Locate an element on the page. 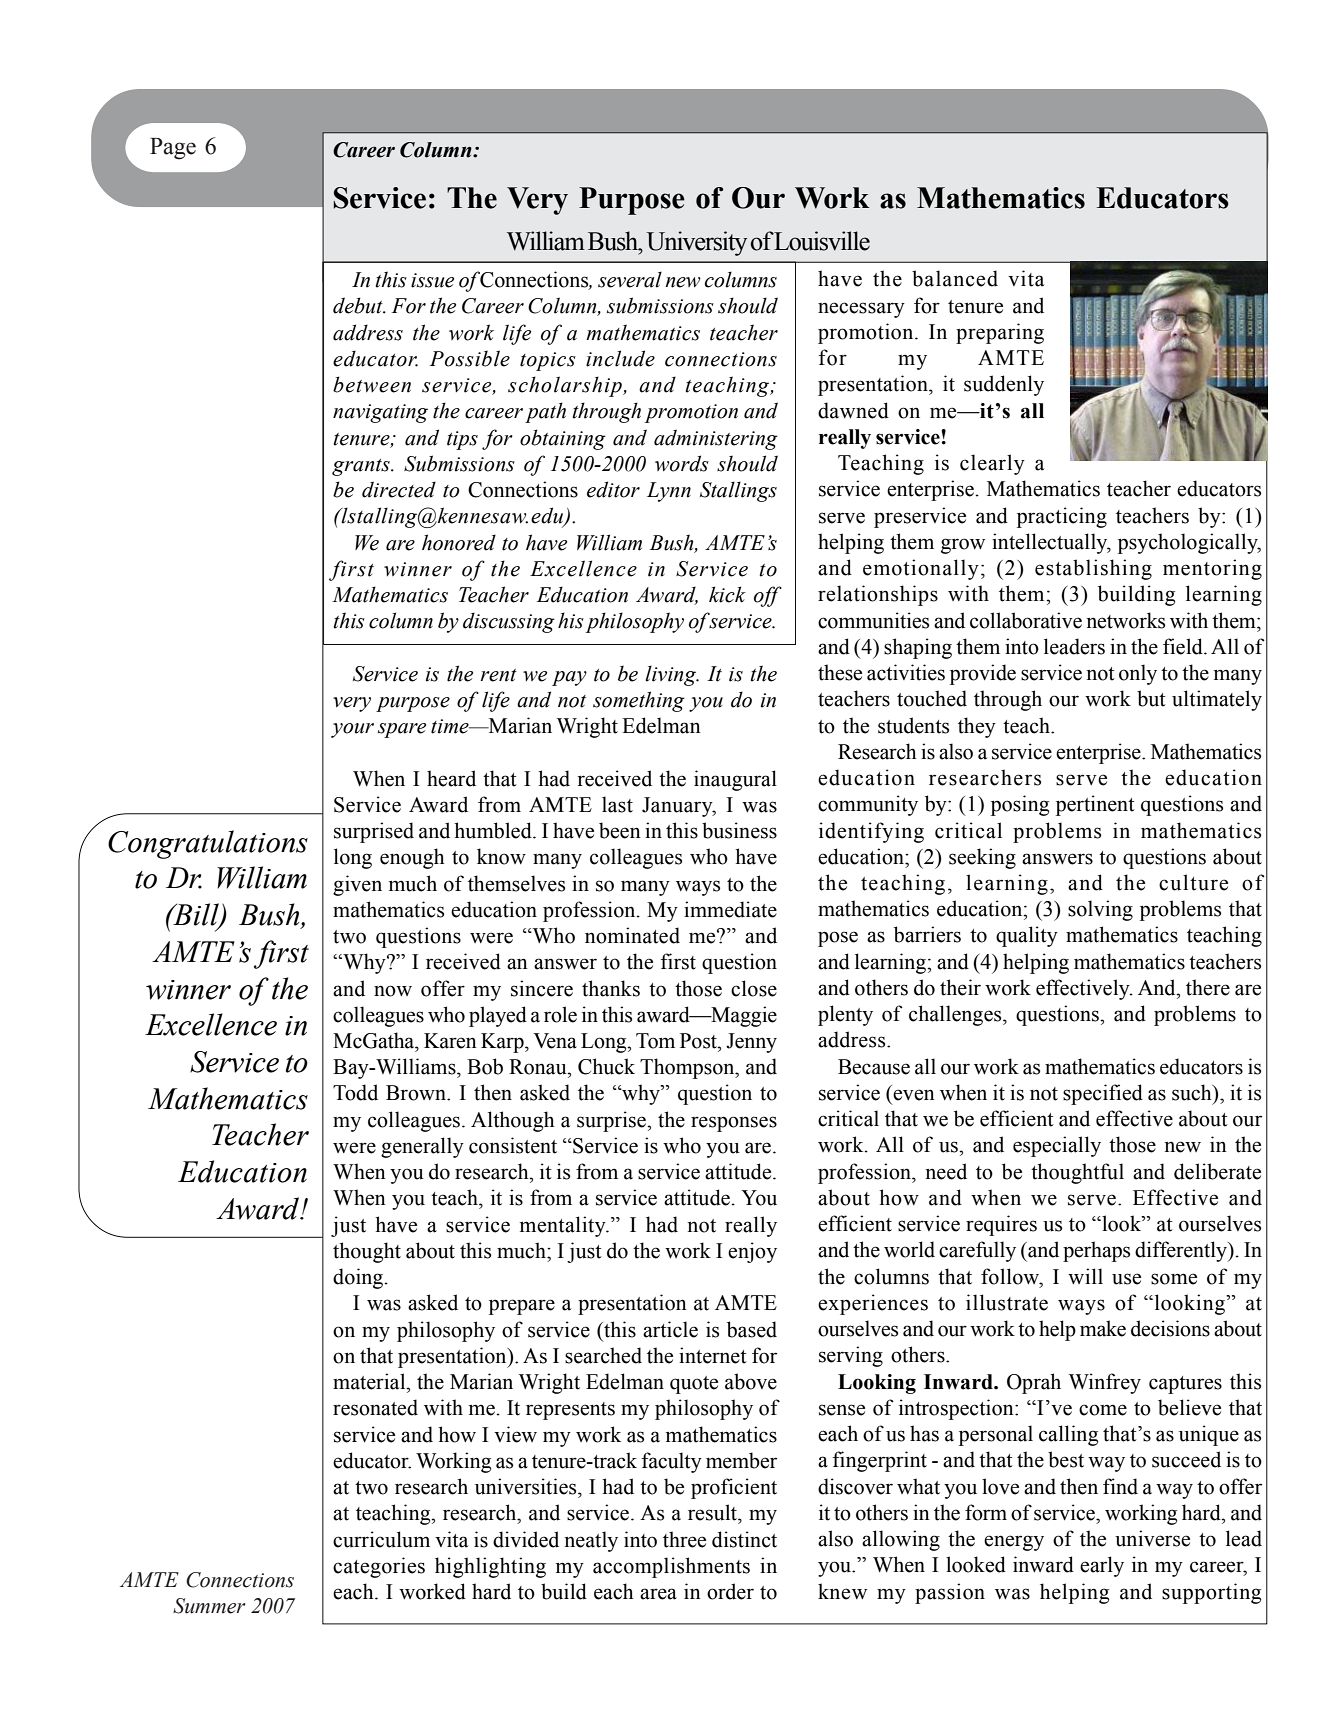 This document has height=1732, width=1338. only is located at coordinates (1138, 674).
